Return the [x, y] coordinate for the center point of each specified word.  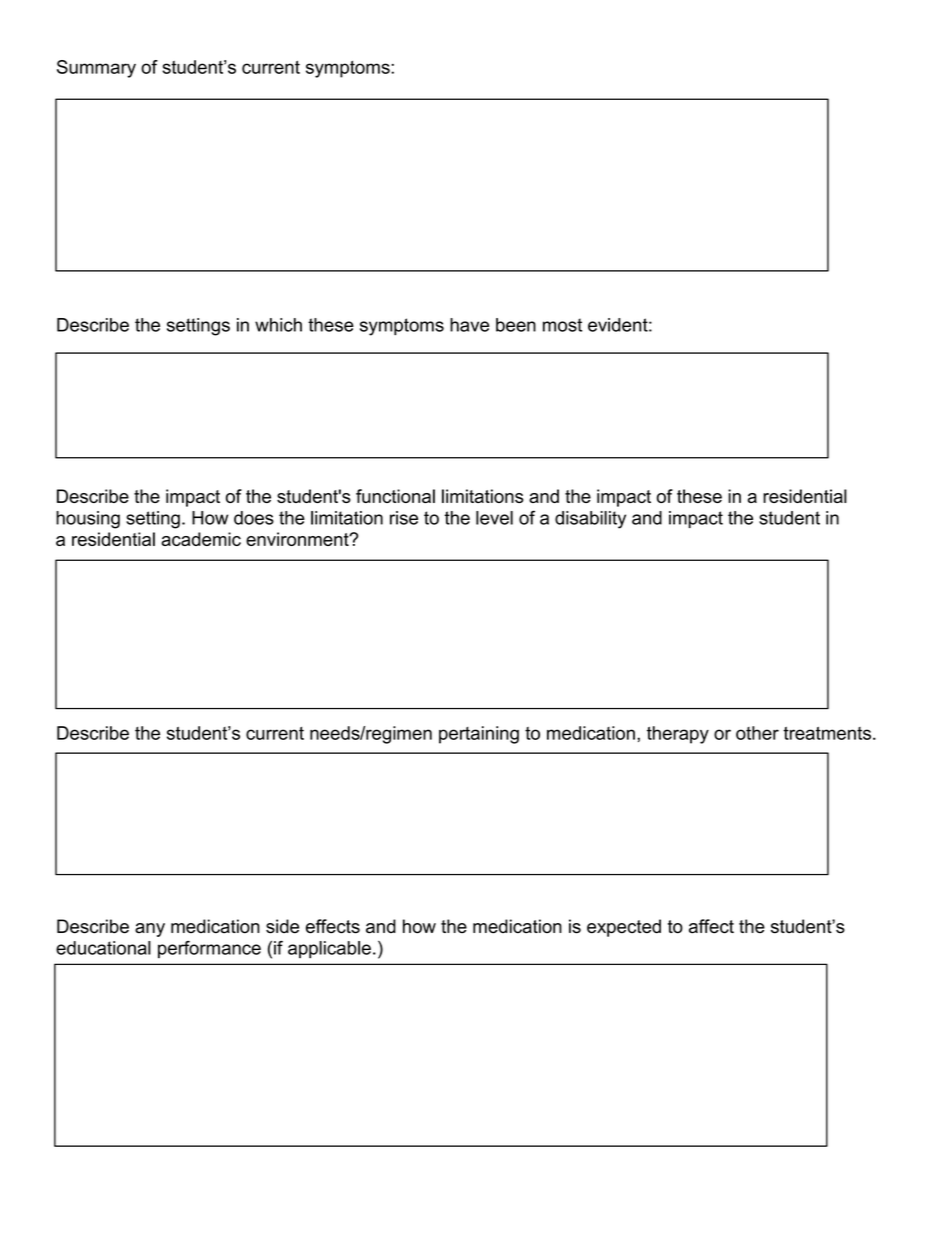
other [757, 733]
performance [209, 949]
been [516, 325]
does [254, 518]
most [562, 325]
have [469, 325]
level [494, 518]
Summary [96, 69]
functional [395, 496]
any [150, 930]
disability [590, 520]
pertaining [479, 735]
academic [201, 539]
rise [404, 518]
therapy [678, 735]
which [278, 325]
